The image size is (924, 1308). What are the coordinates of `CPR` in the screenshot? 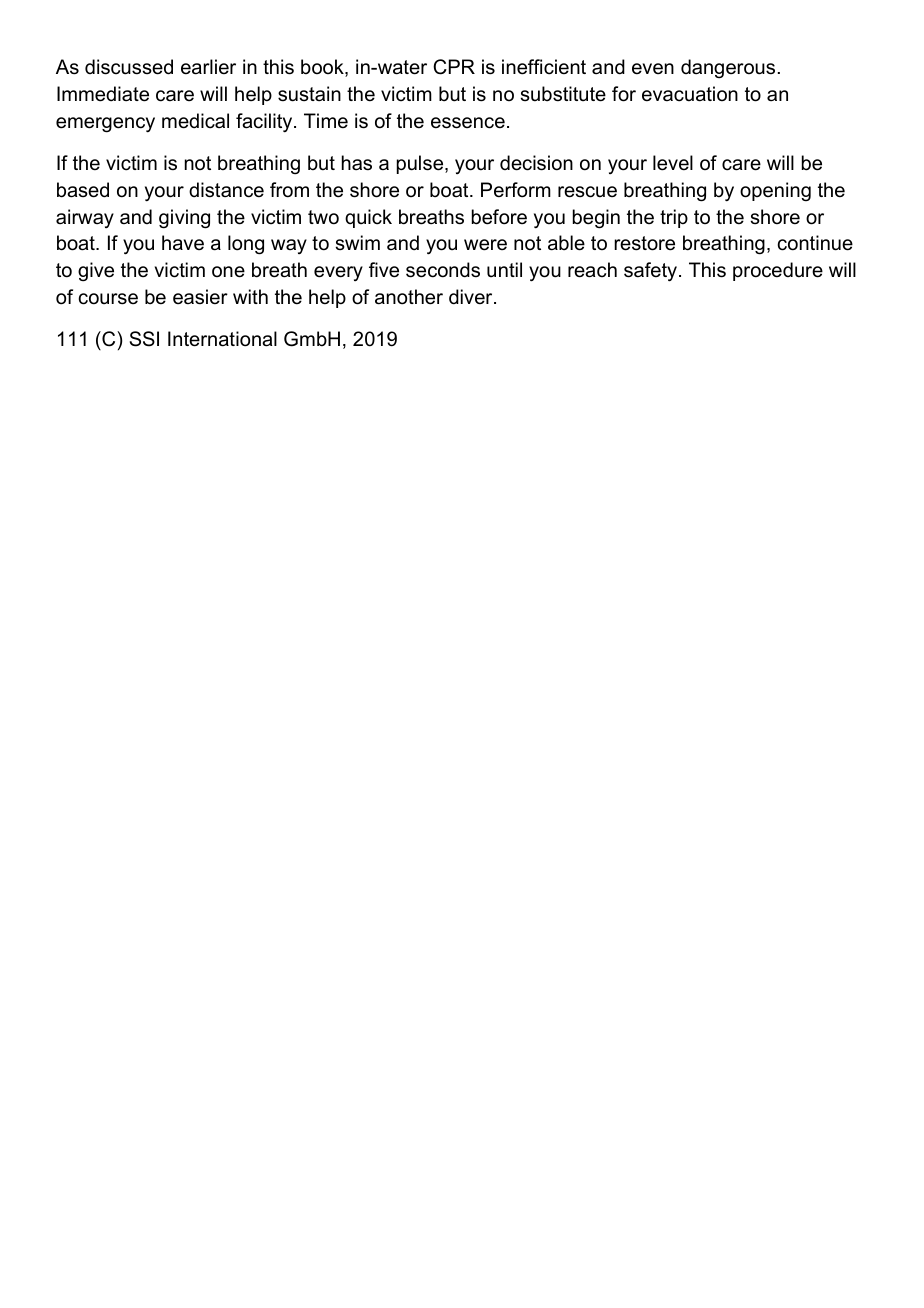 It's located at (454, 67).
